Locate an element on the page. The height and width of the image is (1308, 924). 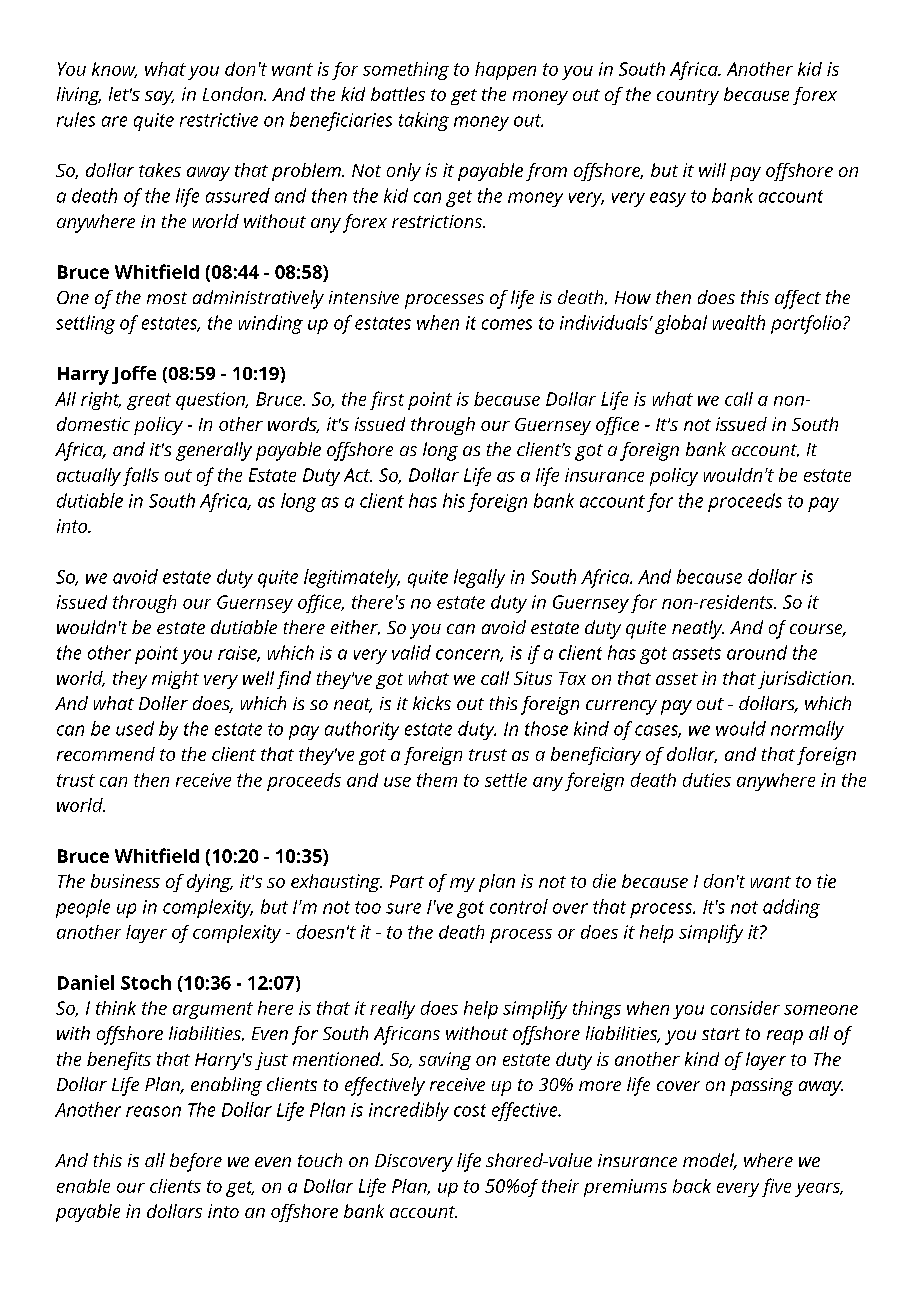
might is located at coordinates (175, 680).
